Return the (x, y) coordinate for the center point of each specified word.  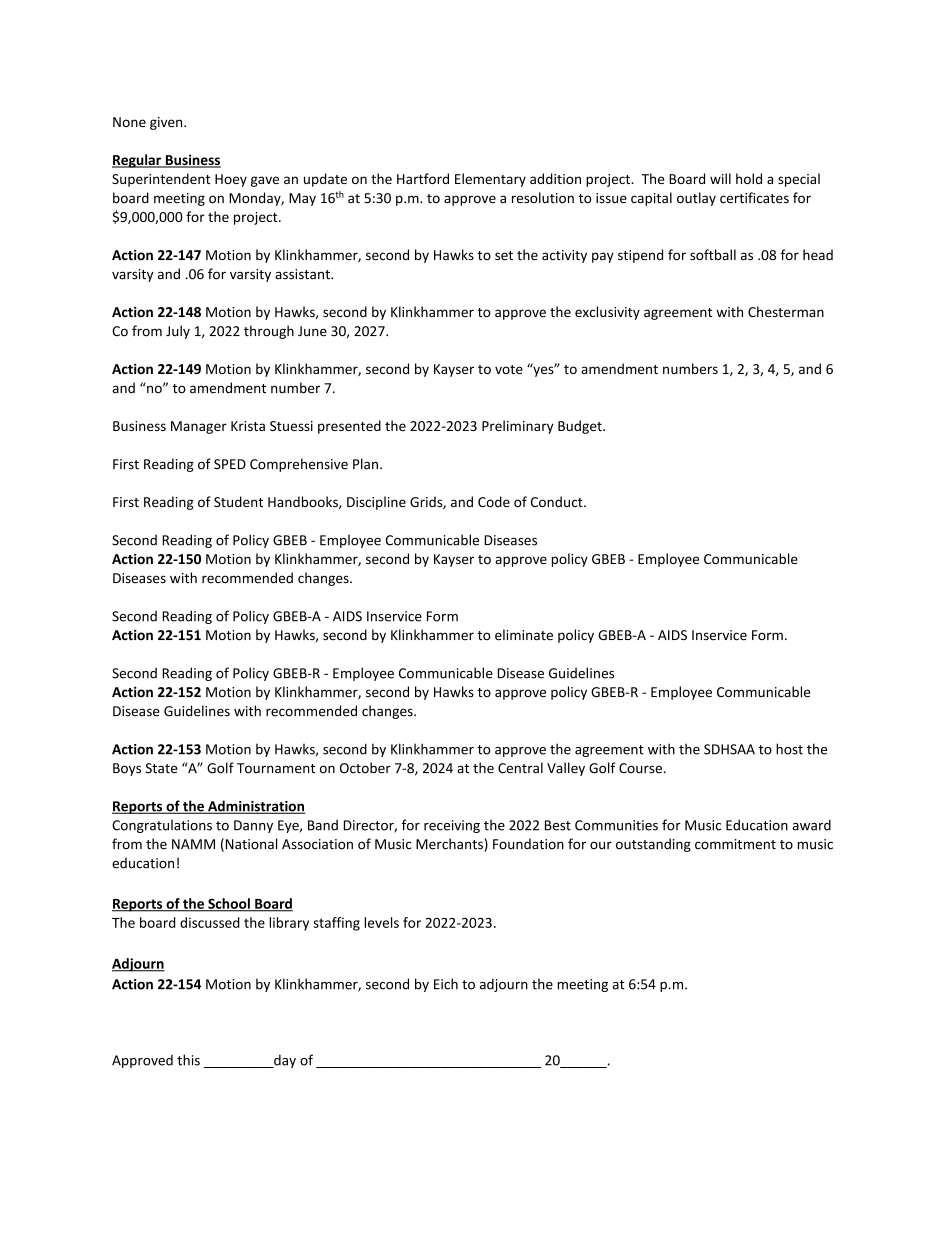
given (167, 123)
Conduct (558, 501)
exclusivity (607, 313)
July (178, 332)
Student (238, 501)
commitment (735, 844)
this (188, 1060)
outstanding (653, 845)
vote (509, 369)
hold (749, 178)
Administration (255, 807)
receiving (452, 826)
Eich (446, 984)
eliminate (524, 635)
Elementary (490, 180)
